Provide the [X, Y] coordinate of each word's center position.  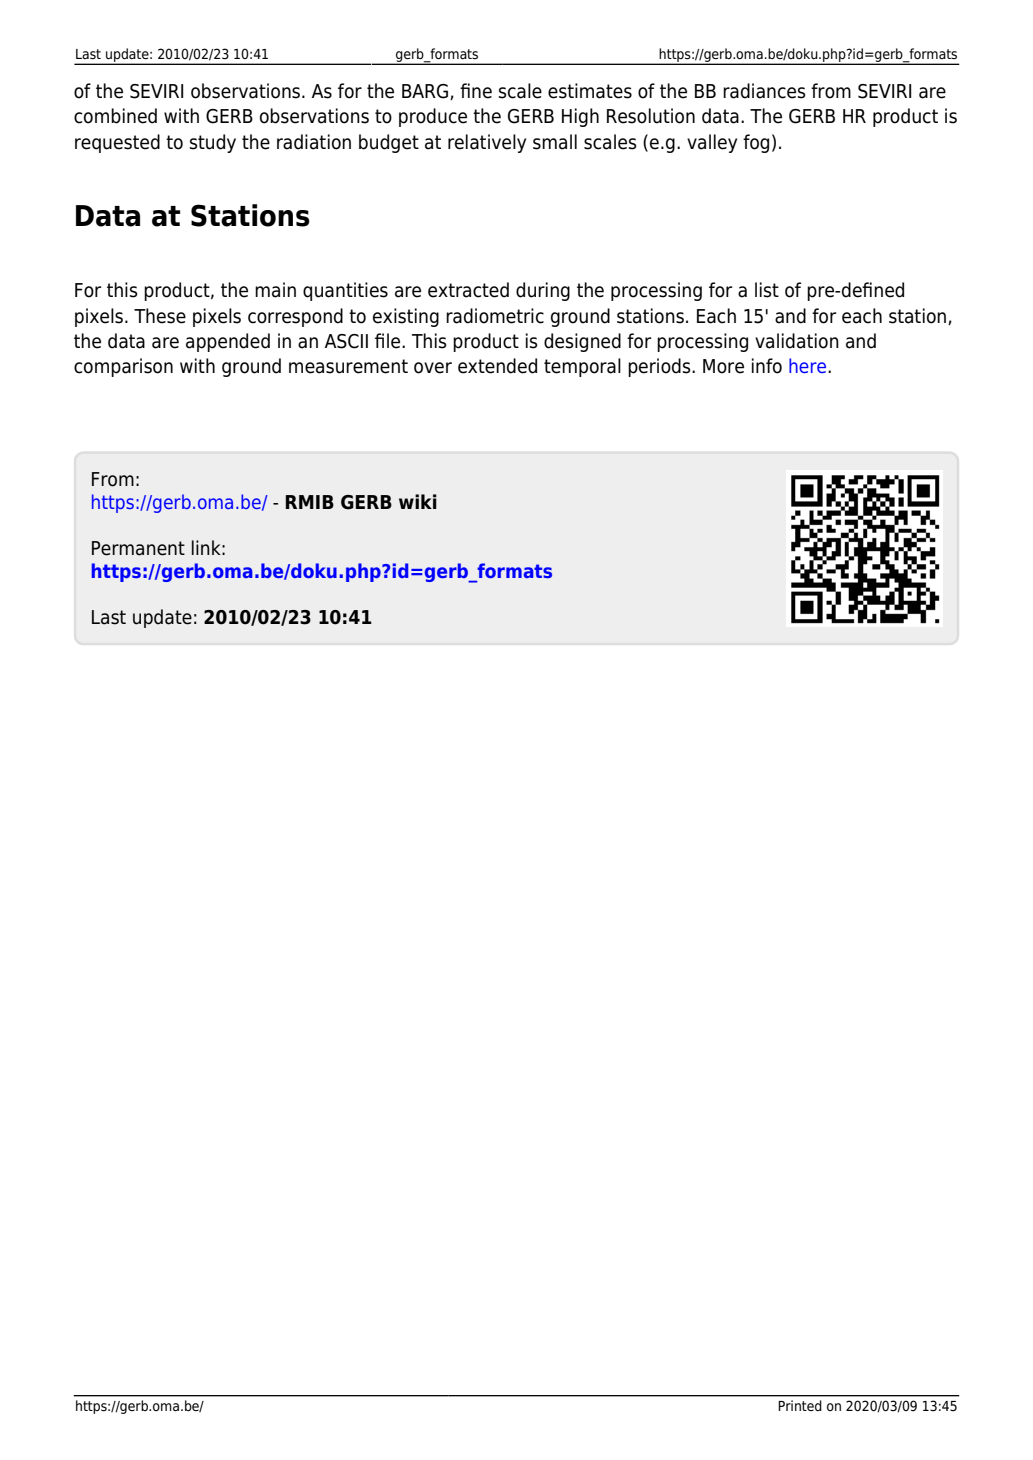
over [433, 368]
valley [712, 143]
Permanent [138, 548]
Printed [800, 1405]
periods [660, 367]
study [213, 143]
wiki [418, 501]
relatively [487, 143]
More [723, 366]
